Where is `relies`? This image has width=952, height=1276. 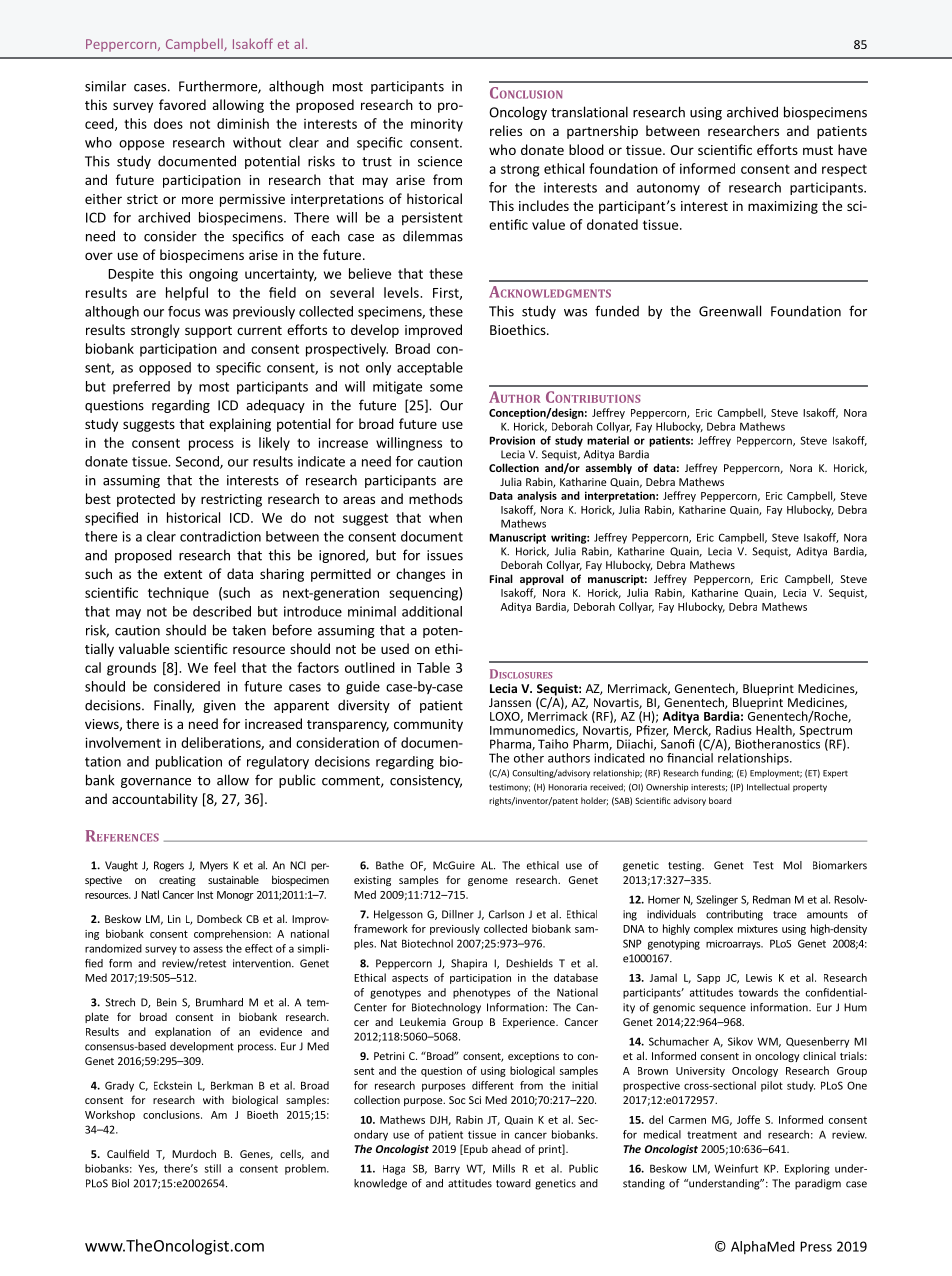
relies is located at coordinates (506, 130).
